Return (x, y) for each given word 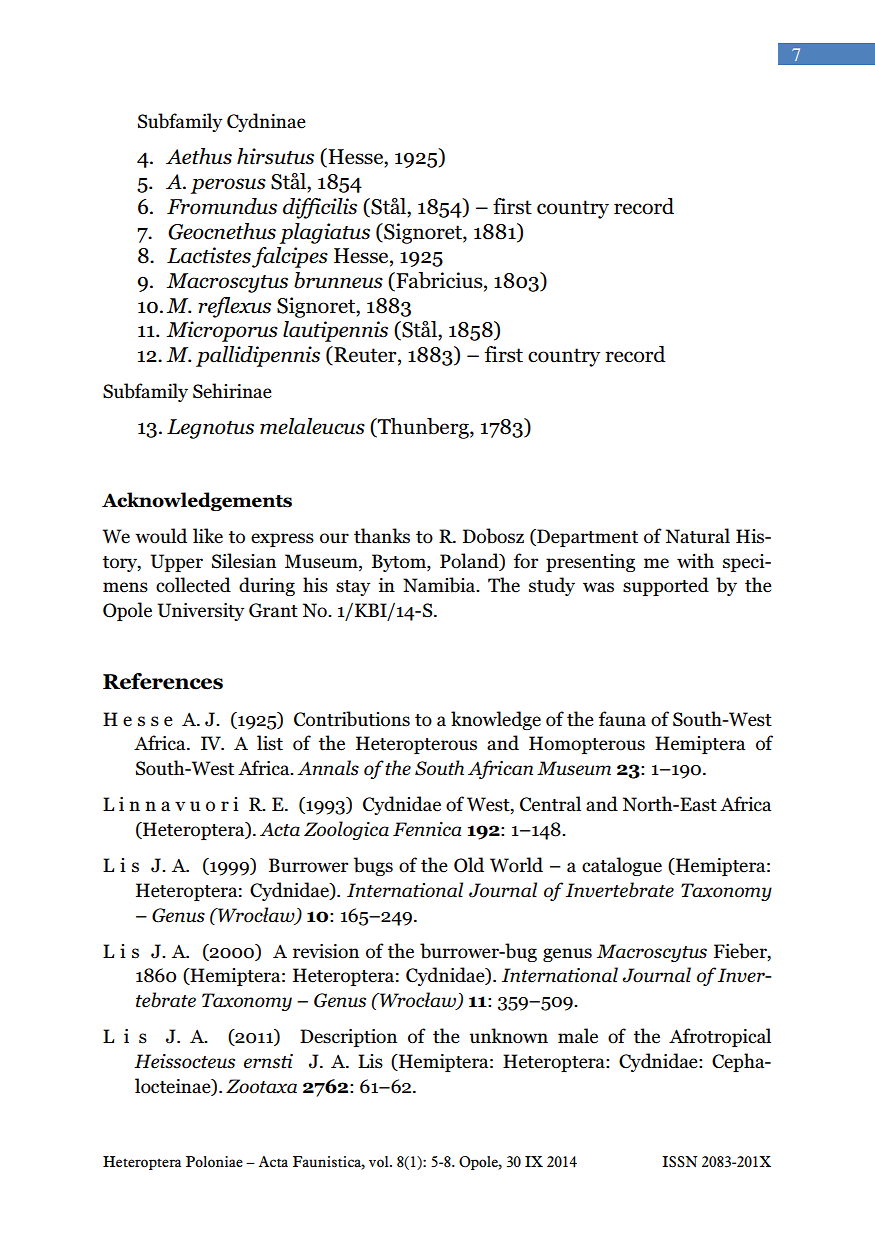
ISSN (680, 1162)
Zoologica (346, 830)
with (695, 561)
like (208, 536)
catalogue (622, 866)
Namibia (440, 585)
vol (380, 1162)
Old (469, 865)
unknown (509, 1036)
